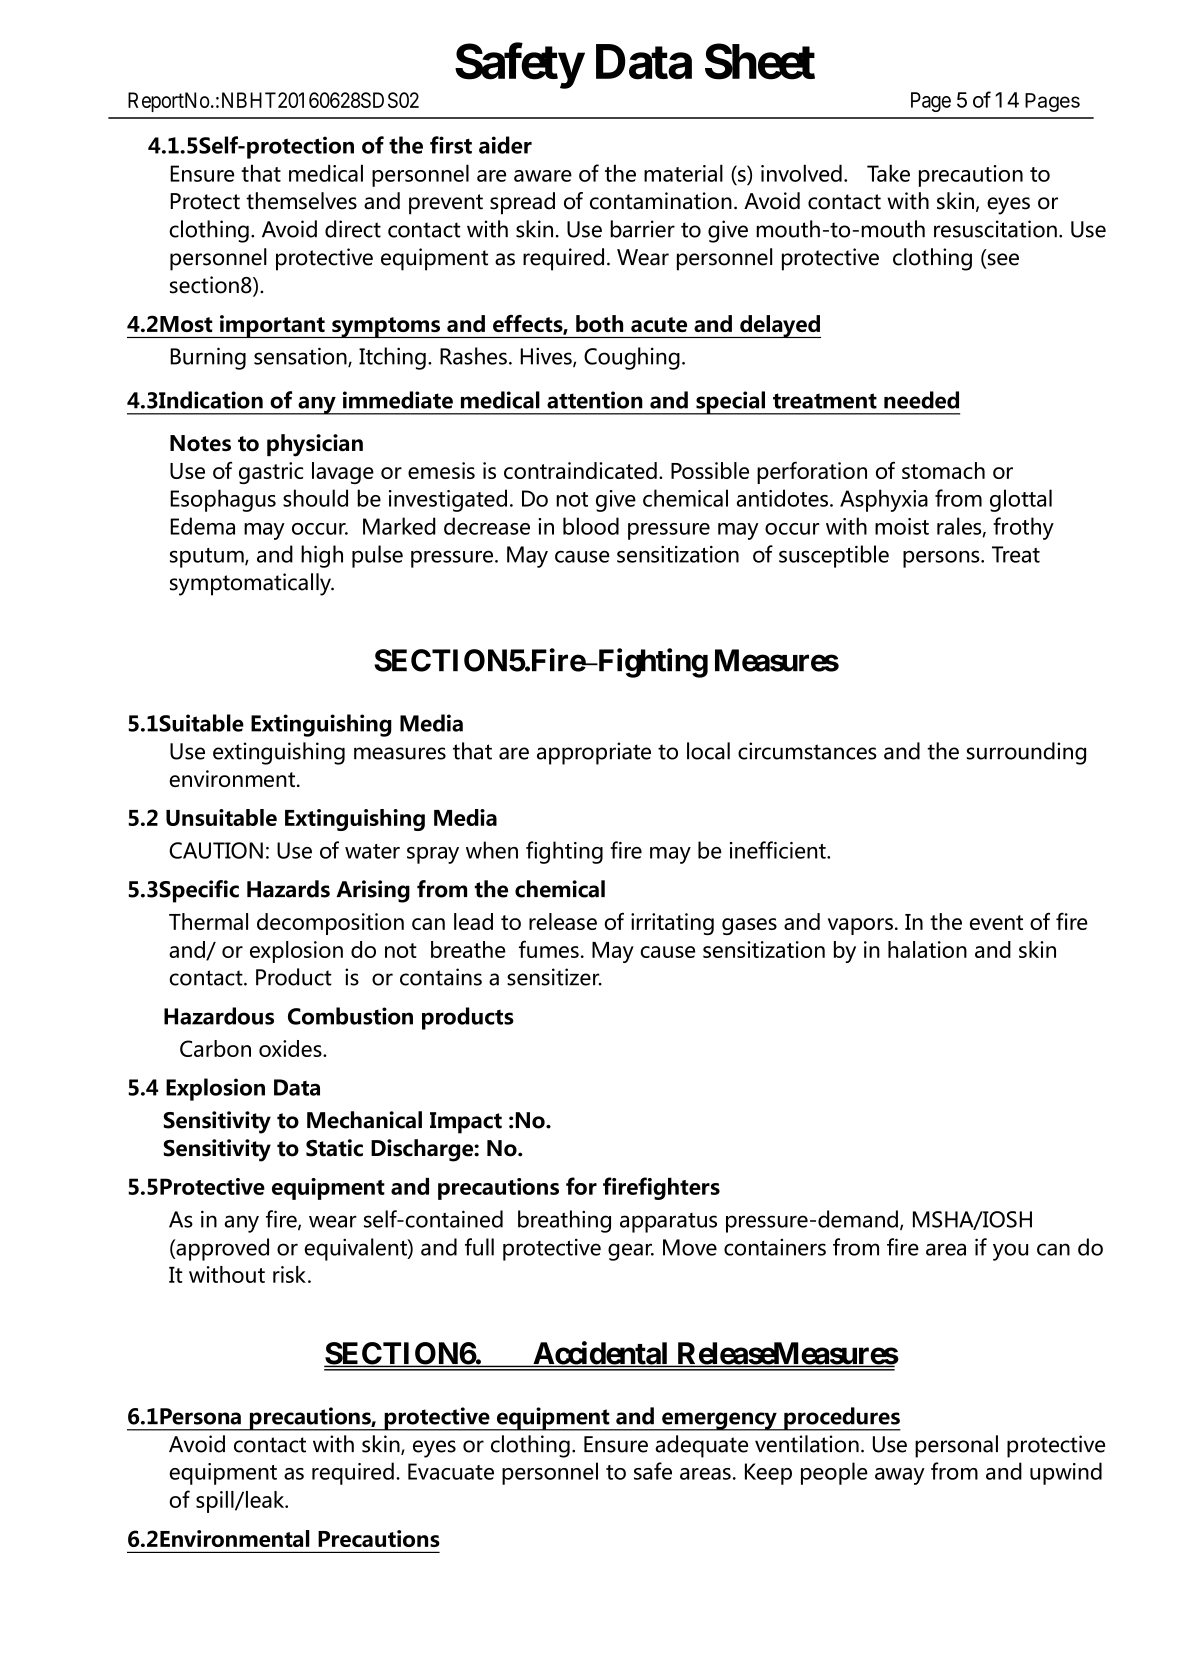 The image size is (1185, 1674). Describe the element at coordinates (860, 926) in the screenshot. I see `vapors` at that location.
